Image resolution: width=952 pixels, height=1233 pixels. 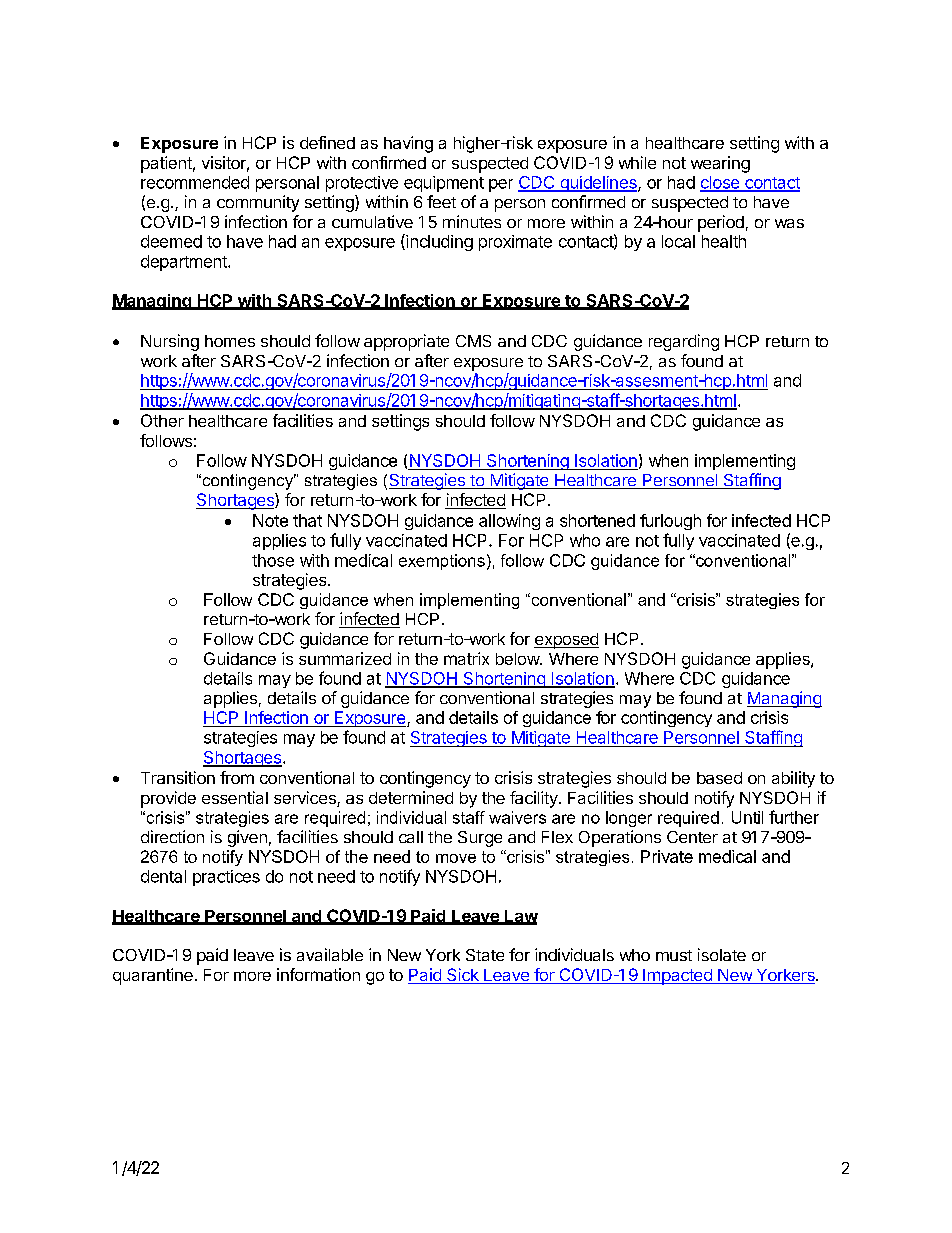 I want to click on furlough, so click(x=670, y=522).
